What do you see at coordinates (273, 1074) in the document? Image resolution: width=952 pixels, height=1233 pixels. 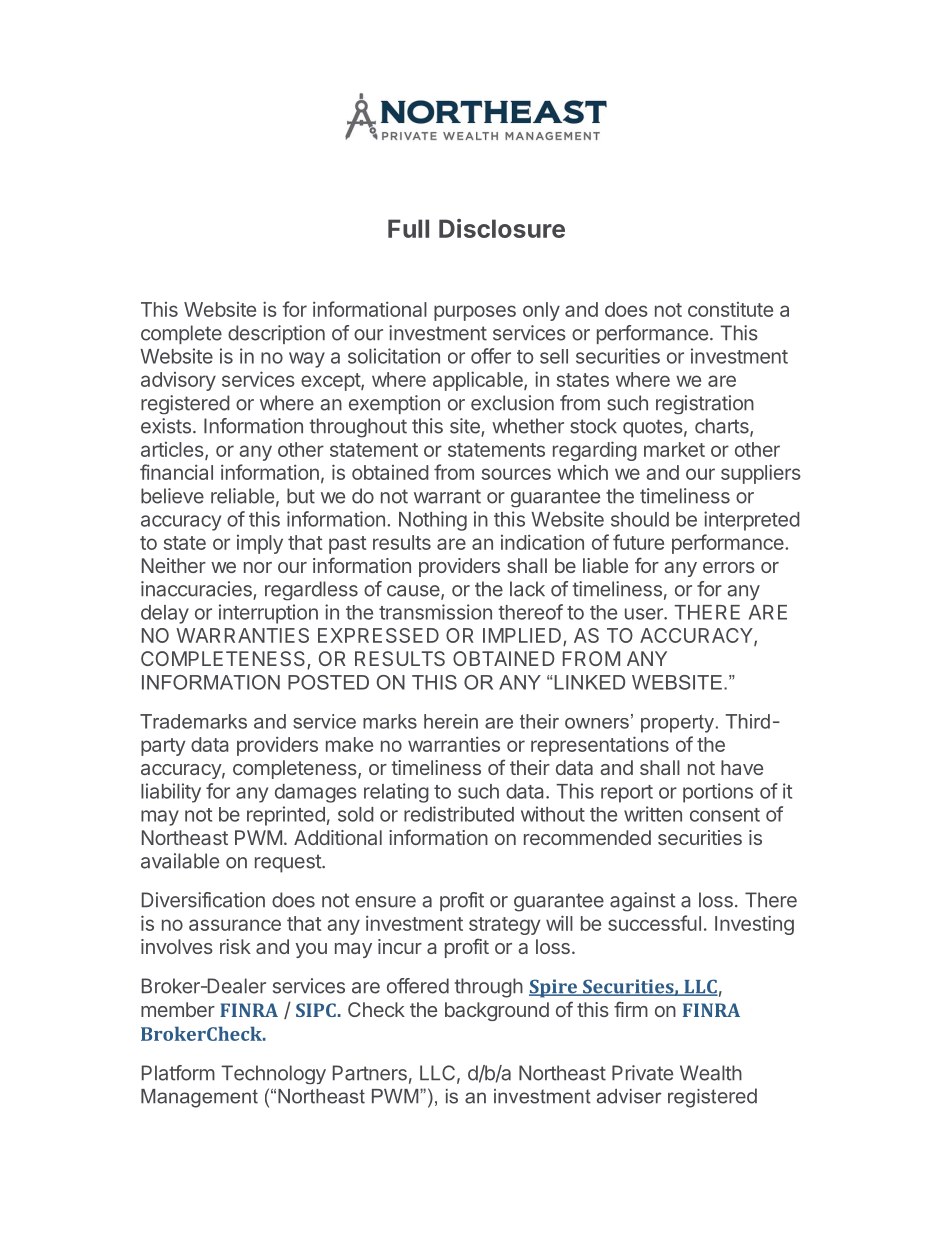 I see `Technology` at bounding box center [273, 1074].
